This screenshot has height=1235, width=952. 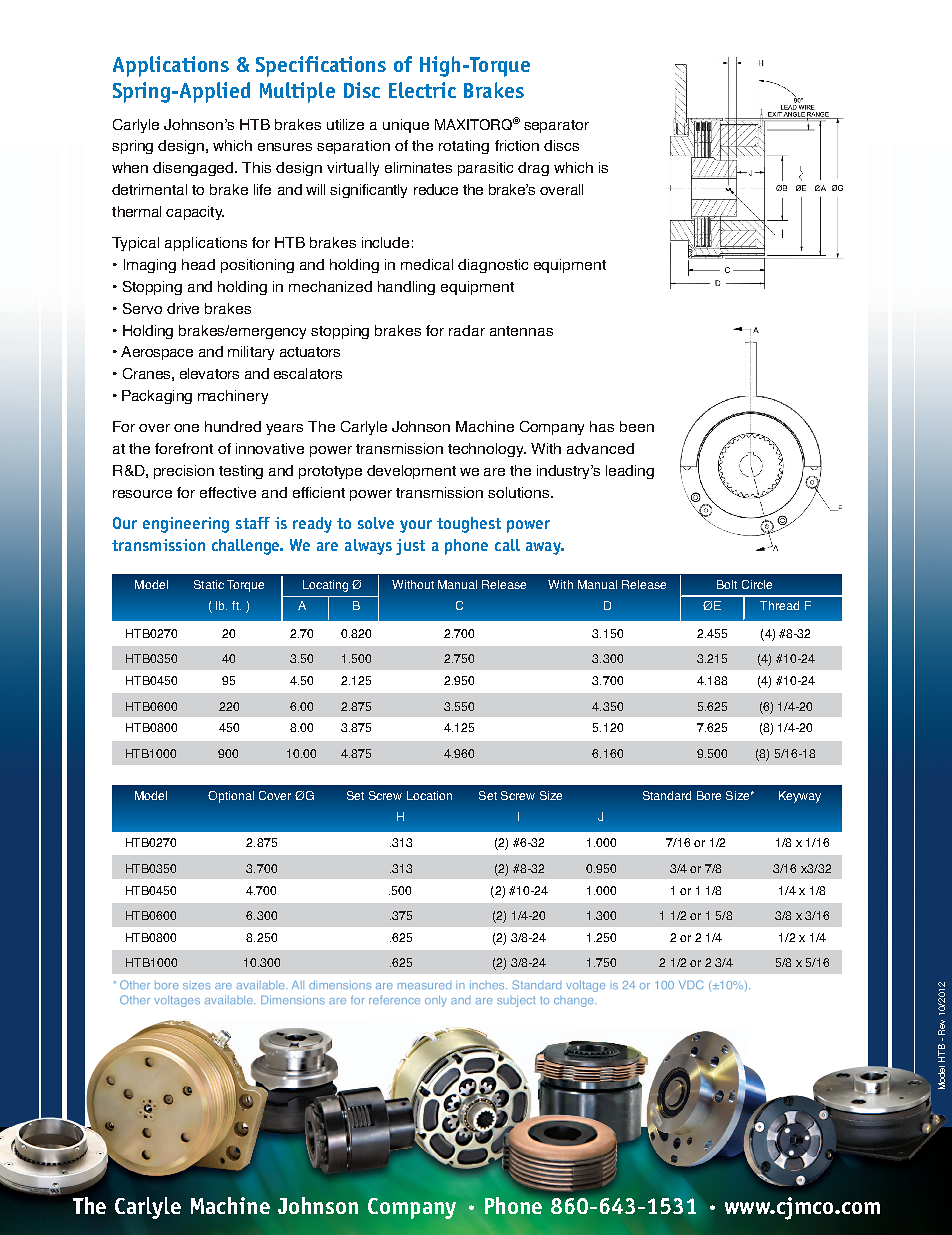 I want to click on Optional, so click(x=231, y=797).
